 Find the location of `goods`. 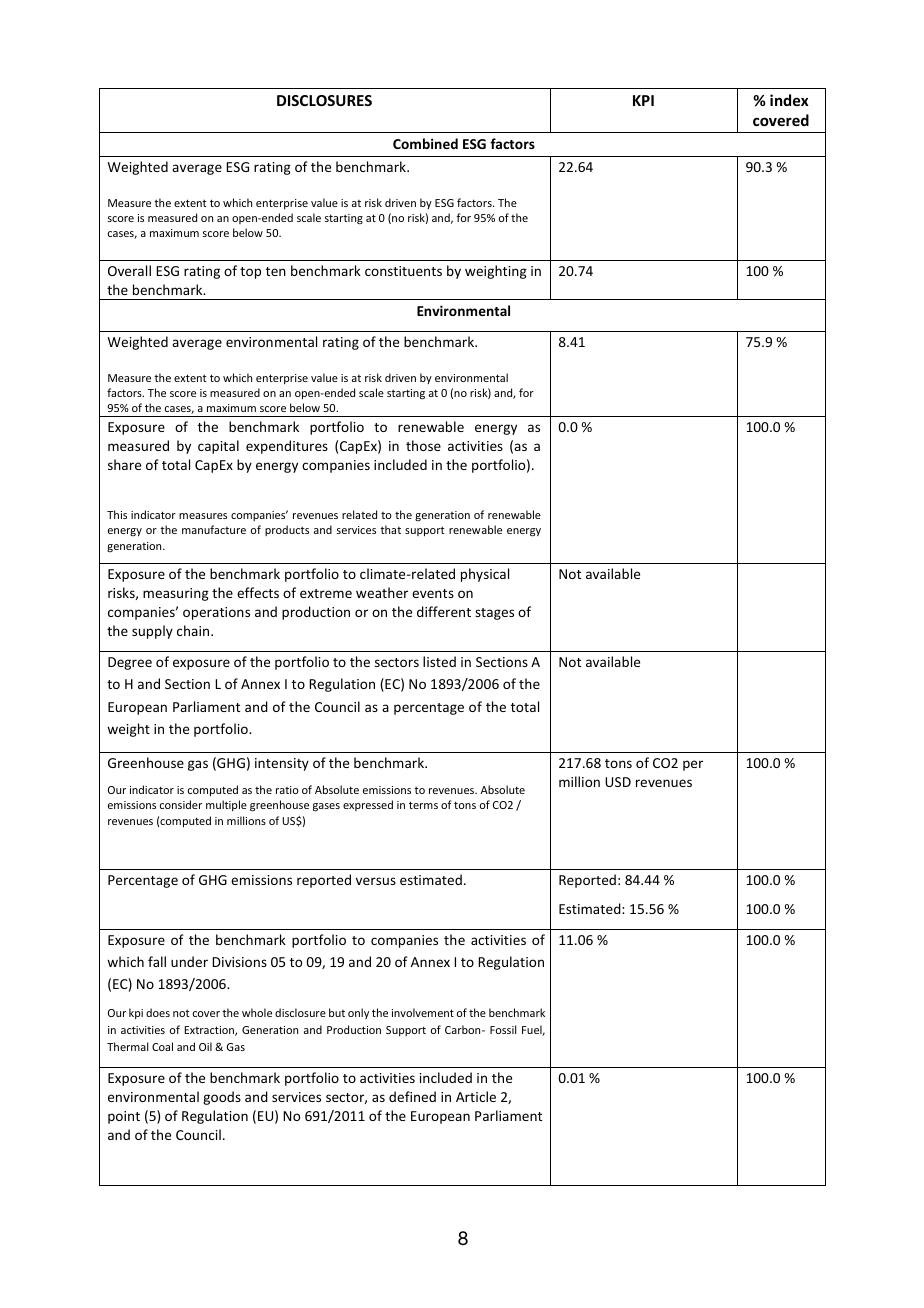

goods is located at coordinates (222, 1098).
